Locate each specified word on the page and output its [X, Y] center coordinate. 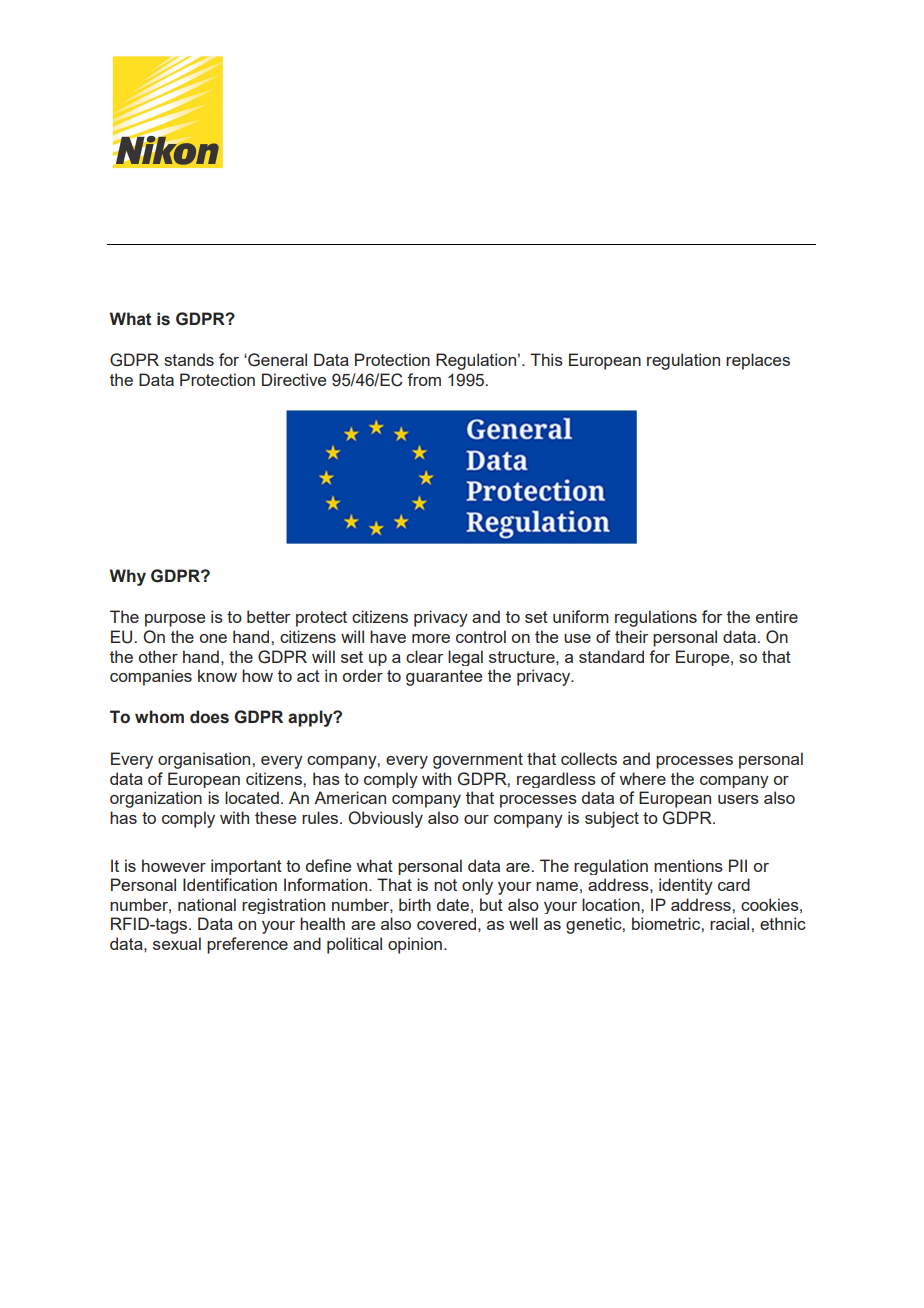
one [213, 638]
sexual [177, 943]
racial [731, 923]
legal [465, 658]
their [631, 636]
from [424, 379]
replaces [758, 361]
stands [189, 359]
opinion [415, 945]
